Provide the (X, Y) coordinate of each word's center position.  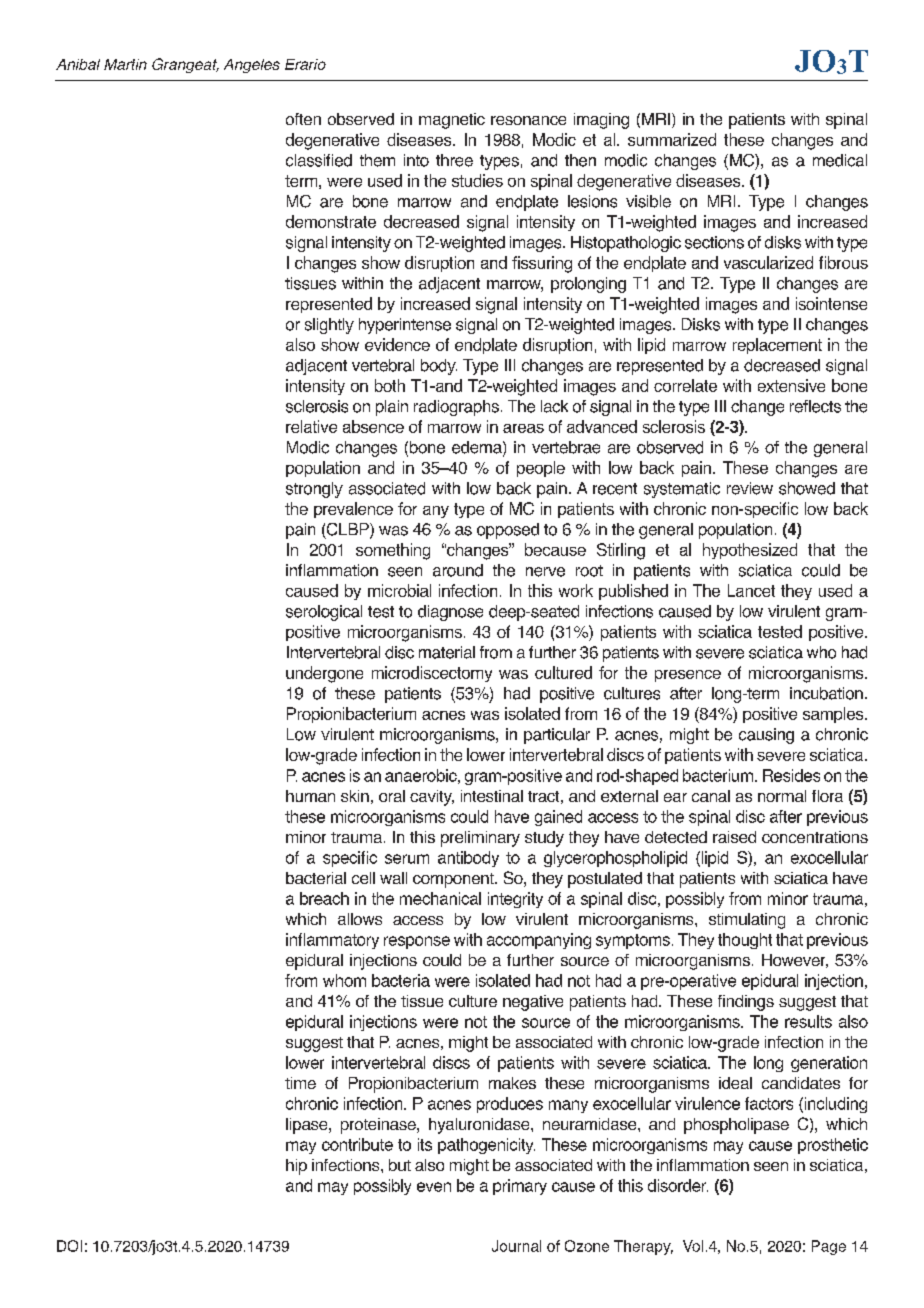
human (310, 796)
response (417, 942)
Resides (791, 775)
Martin (125, 64)
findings (746, 1003)
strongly (314, 490)
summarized (672, 139)
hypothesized (750, 551)
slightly (329, 326)
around (458, 570)
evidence (397, 344)
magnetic (452, 121)
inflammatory (332, 941)
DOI (69, 1246)
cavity (432, 798)
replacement (777, 346)
